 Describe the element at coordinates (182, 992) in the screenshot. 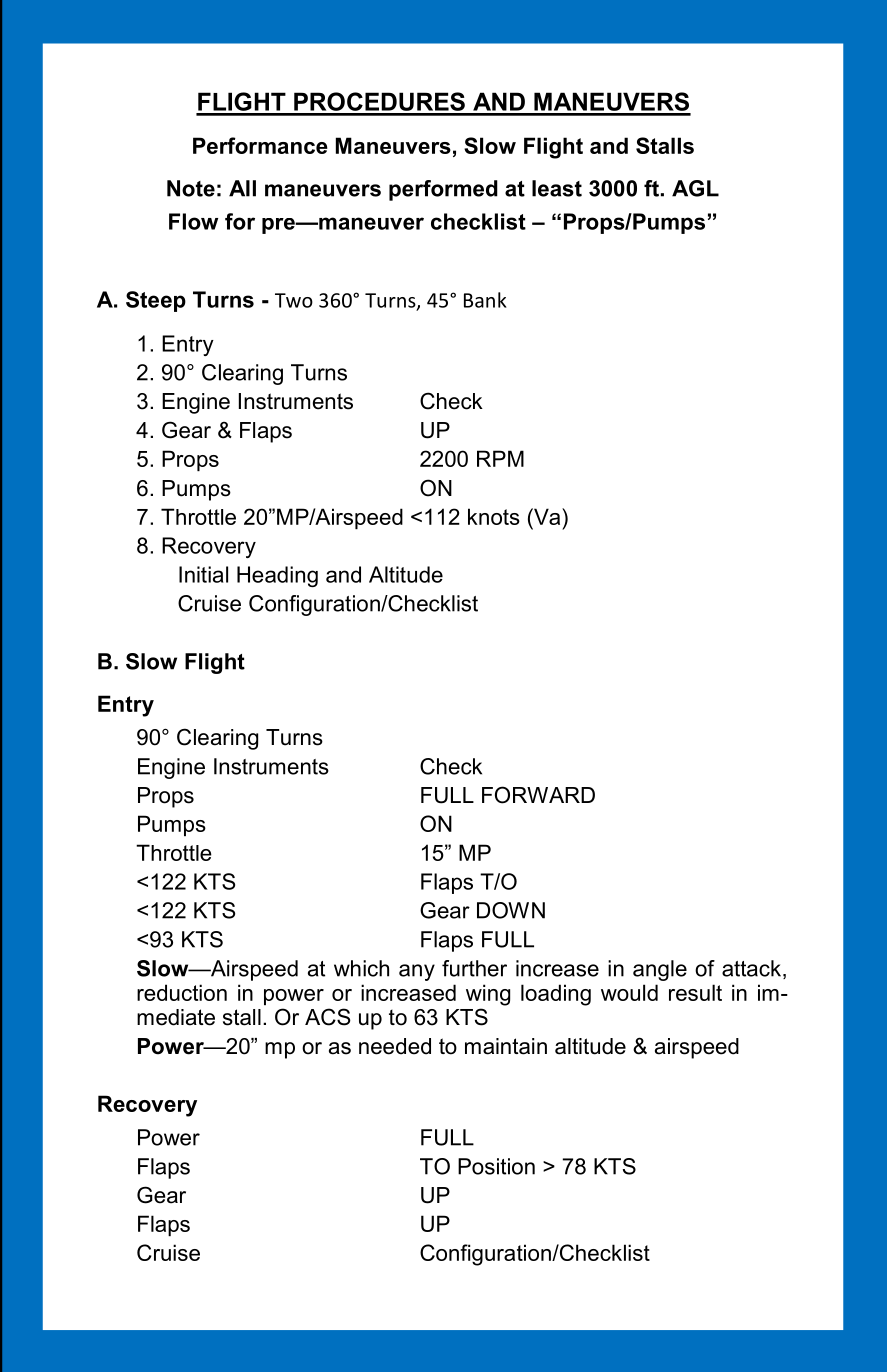

I see `reduction` at that location.
